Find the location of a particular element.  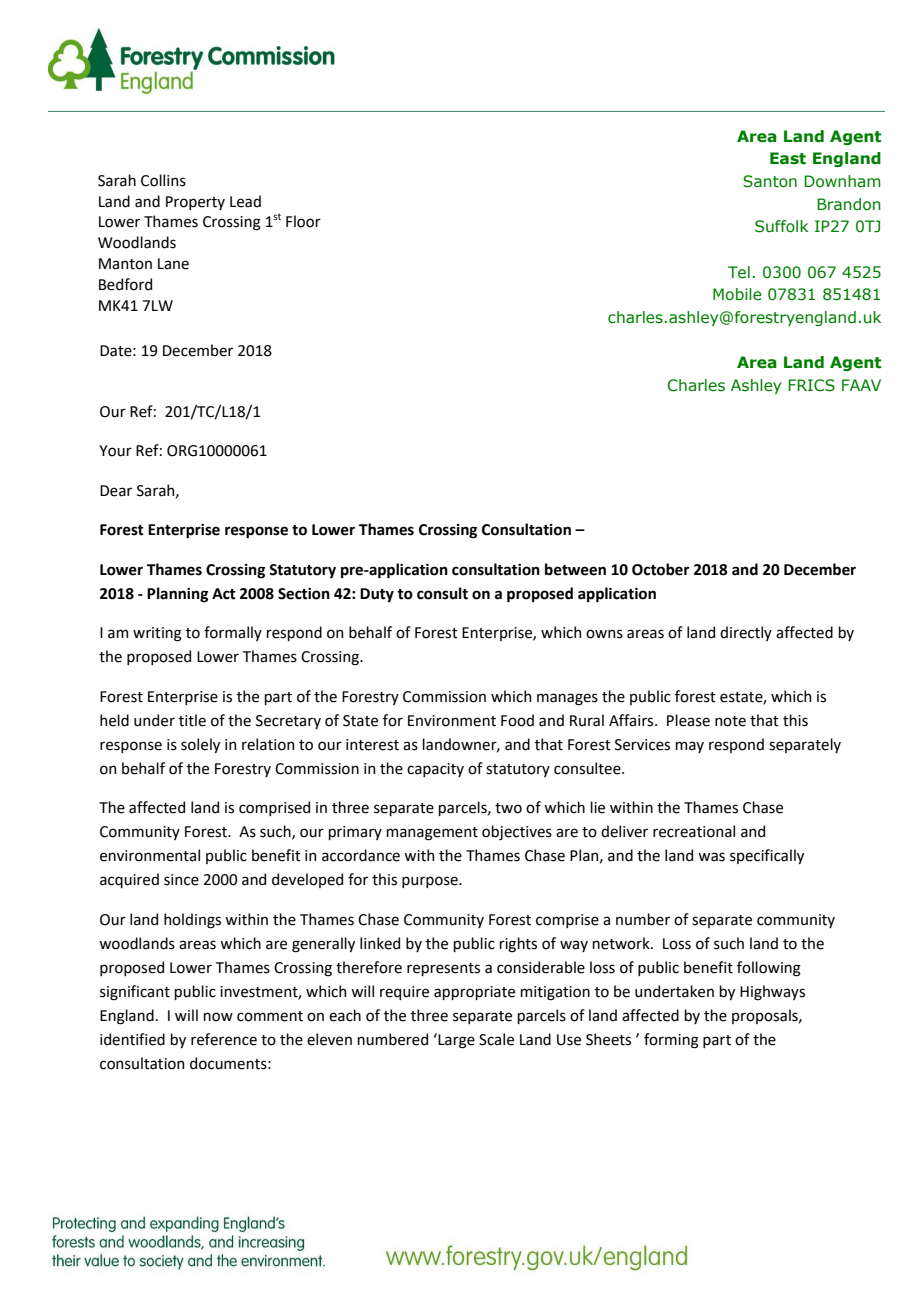

Floor is located at coordinates (303, 221).
